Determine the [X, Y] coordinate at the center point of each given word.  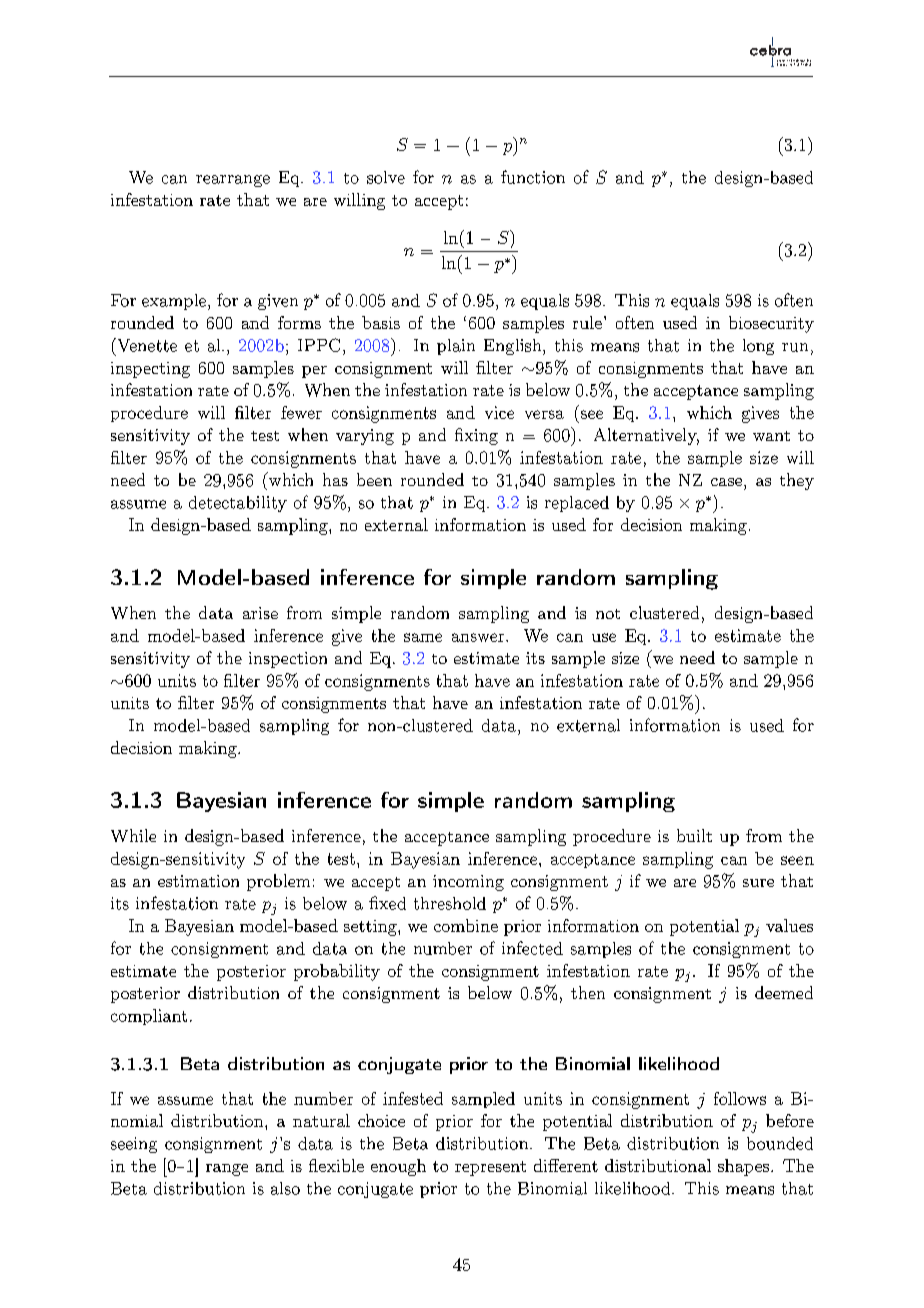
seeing [134, 1145]
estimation [198, 881]
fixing [476, 436]
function [533, 177]
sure [758, 883]
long [758, 347]
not [608, 614]
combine [466, 925]
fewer [301, 412]
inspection [288, 660]
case [726, 482]
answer [478, 637]
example [174, 302]
